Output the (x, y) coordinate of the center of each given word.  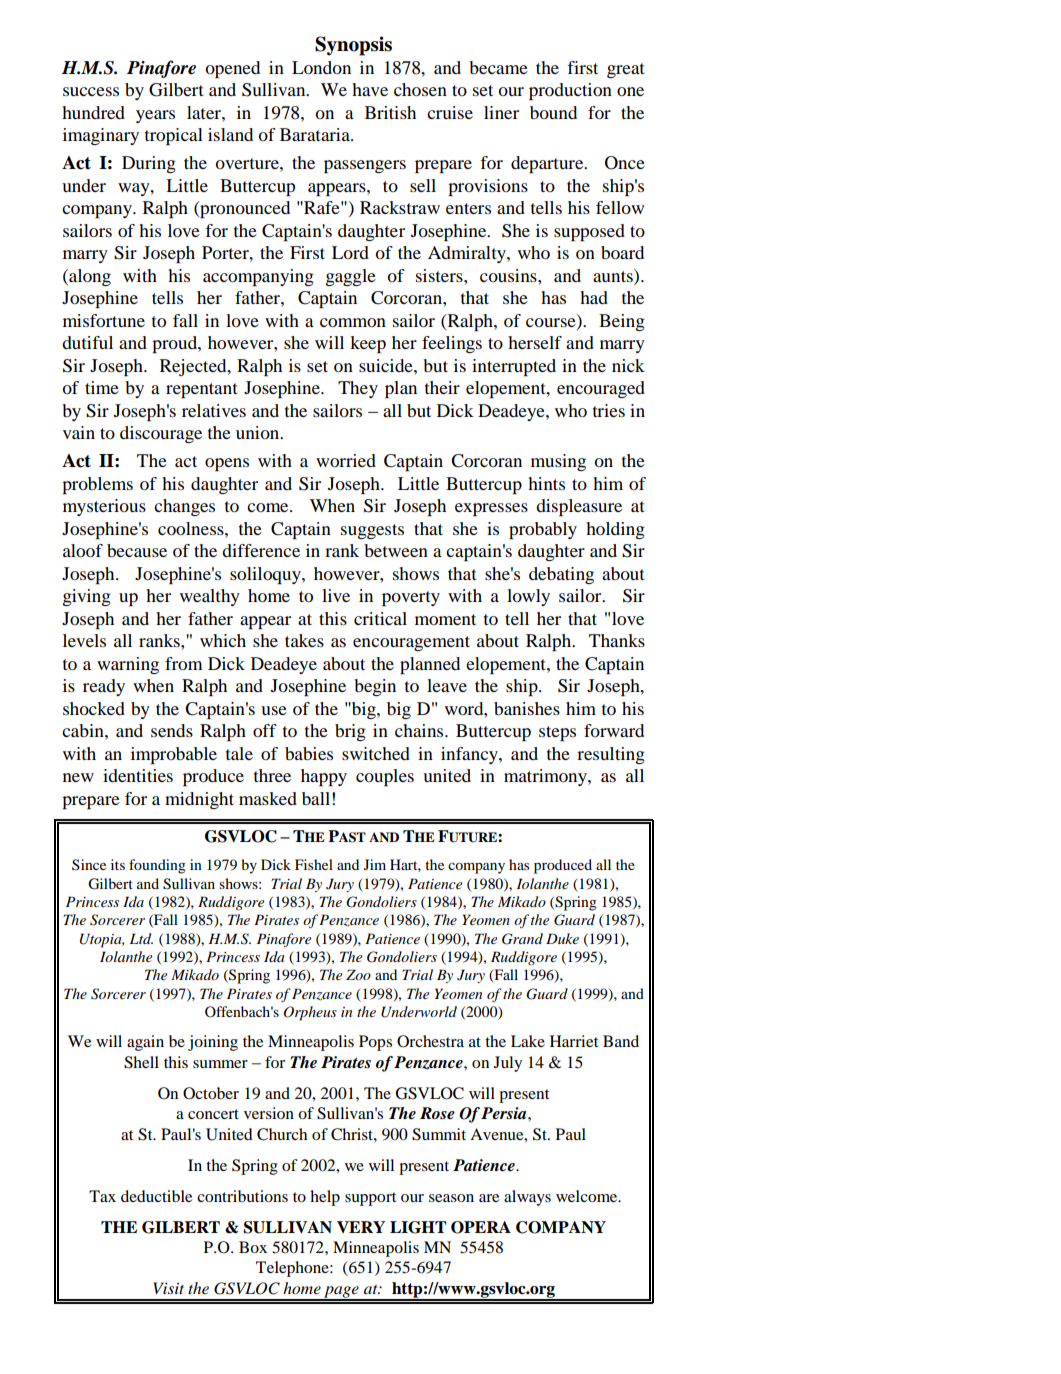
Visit (168, 1288)
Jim (375, 864)
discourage (161, 434)
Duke (562, 938)
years (155, 116)
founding (157, 866)
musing (558, 462)
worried (346, 460)
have (370, 89)
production (570, 91)
